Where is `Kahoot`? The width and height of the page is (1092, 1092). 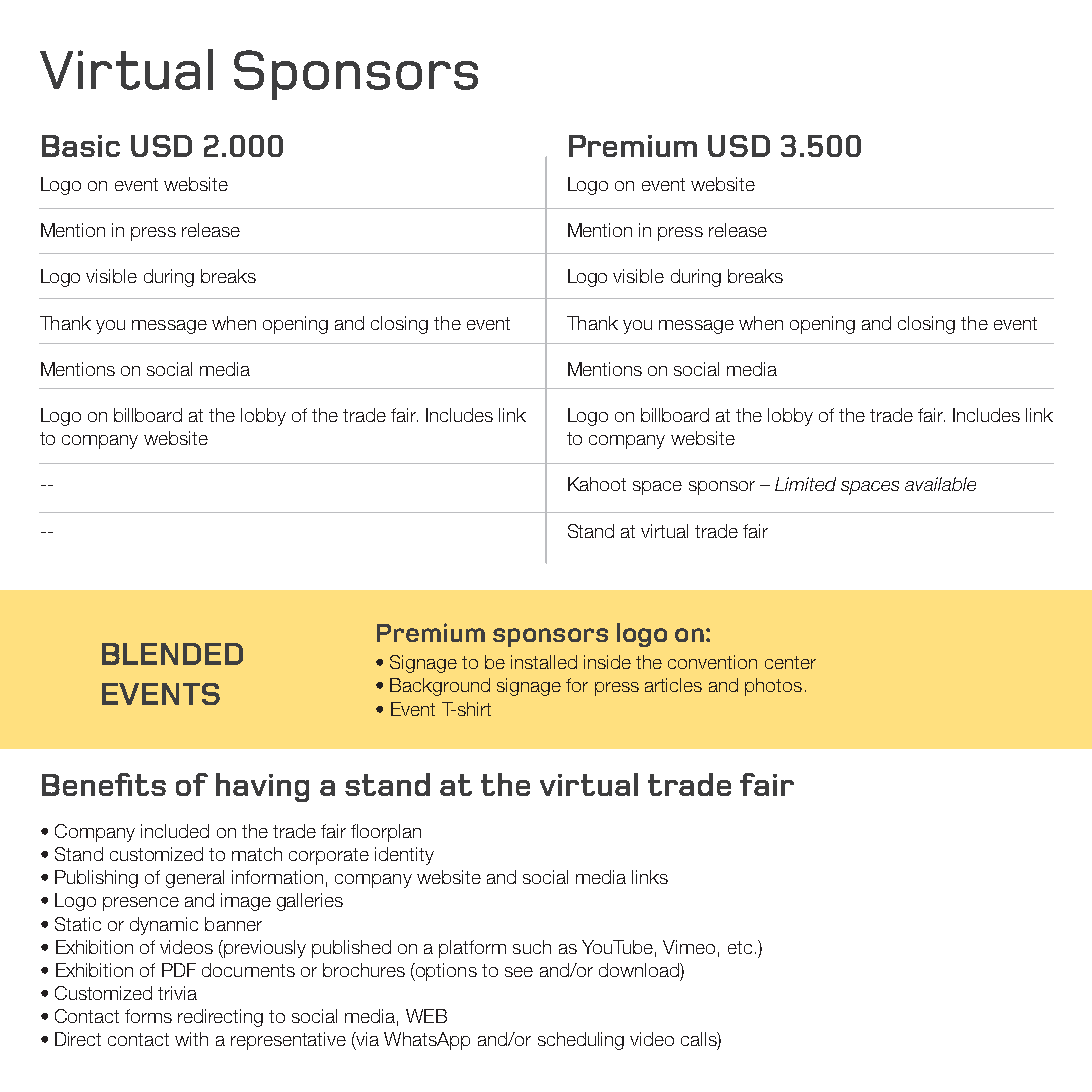 Kahoot is located at coordinates (597, 484).
